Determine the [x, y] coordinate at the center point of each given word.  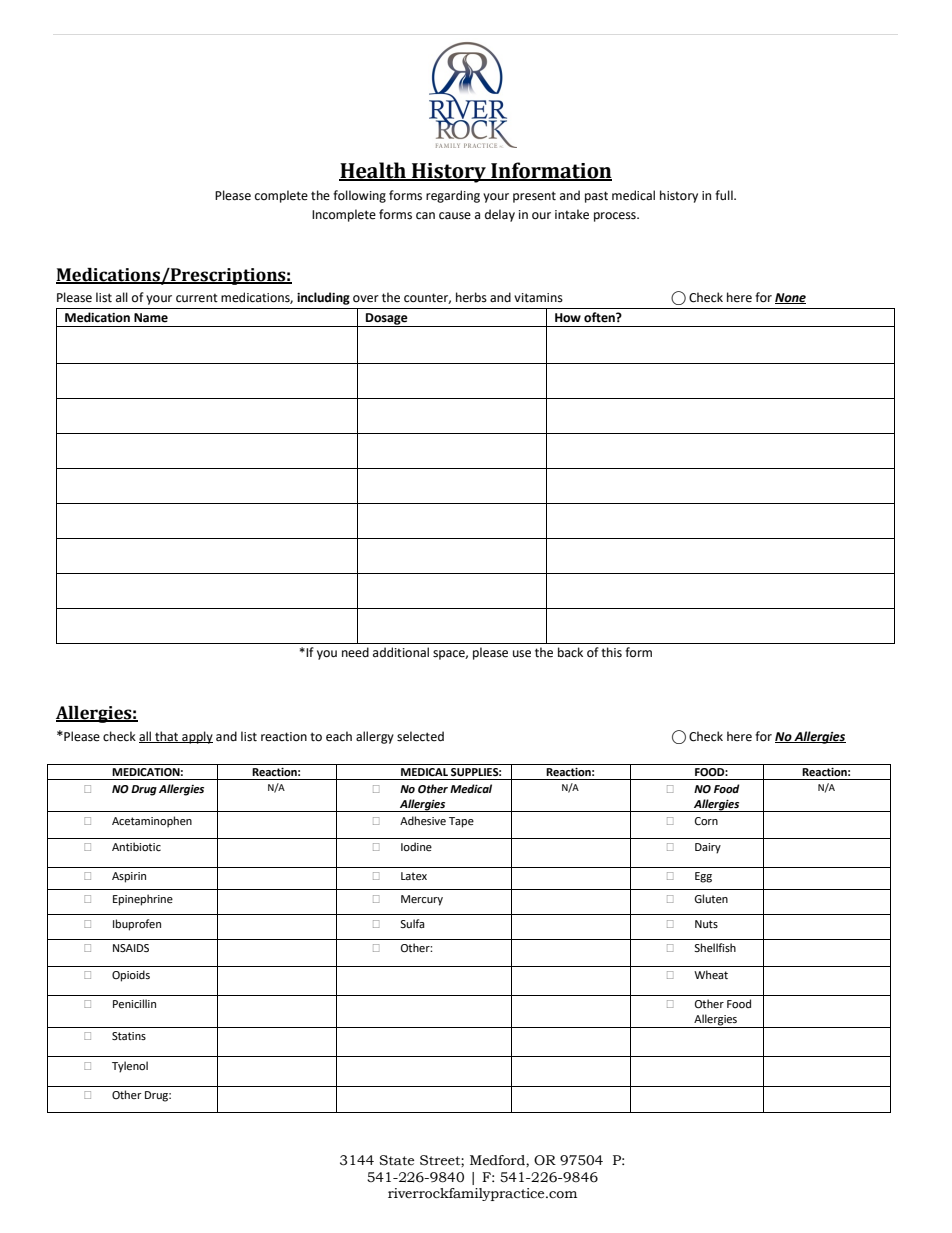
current [197, 298]
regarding [453, 196]
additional [401, 652]
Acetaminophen [152, 822]
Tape [461, 822]
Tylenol [130, 1067]
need [355, 652]
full [725, 195]
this [611, 652]
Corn [706, 821]
